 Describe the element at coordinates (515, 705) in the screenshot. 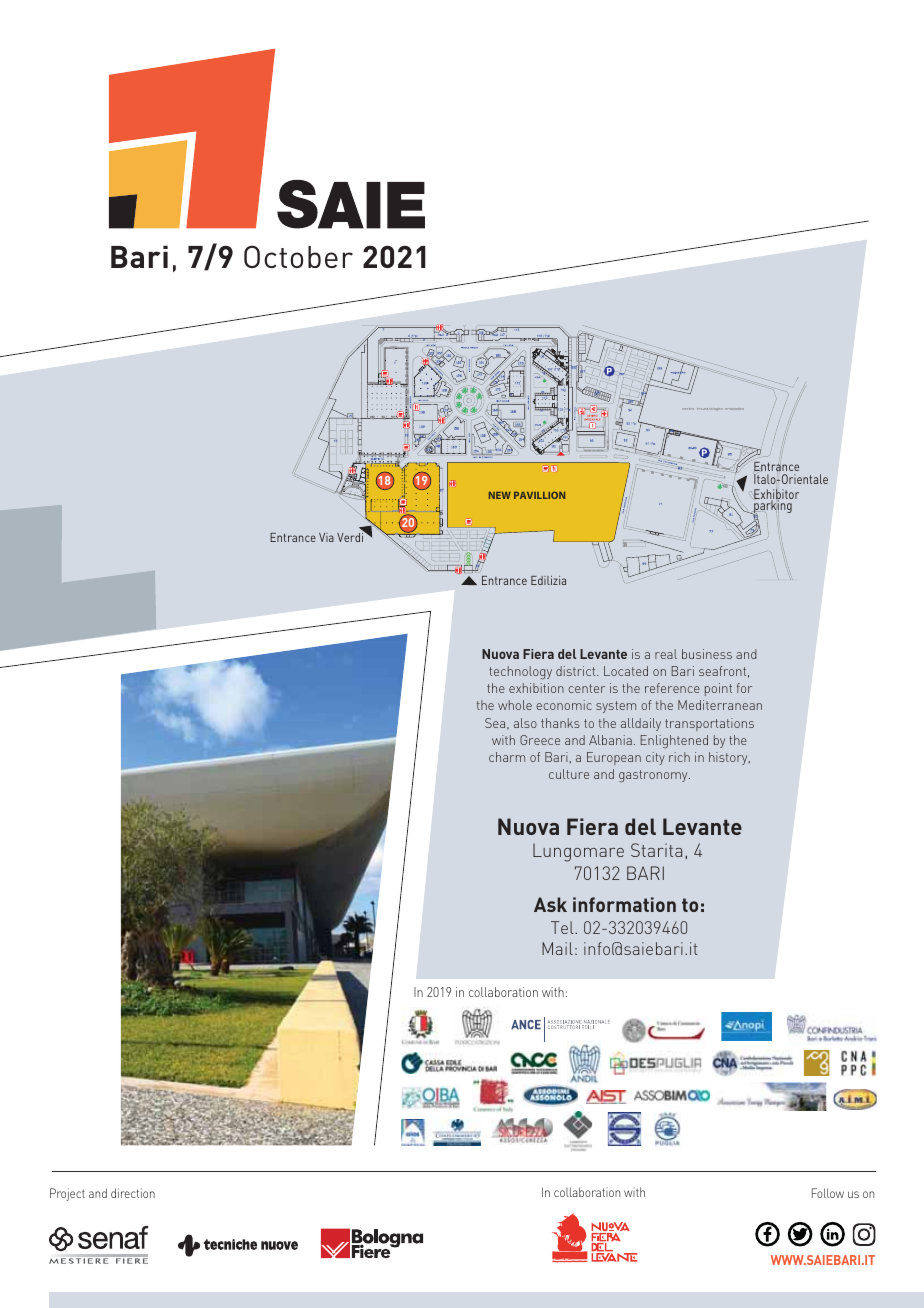

I see `whole` at that location.
